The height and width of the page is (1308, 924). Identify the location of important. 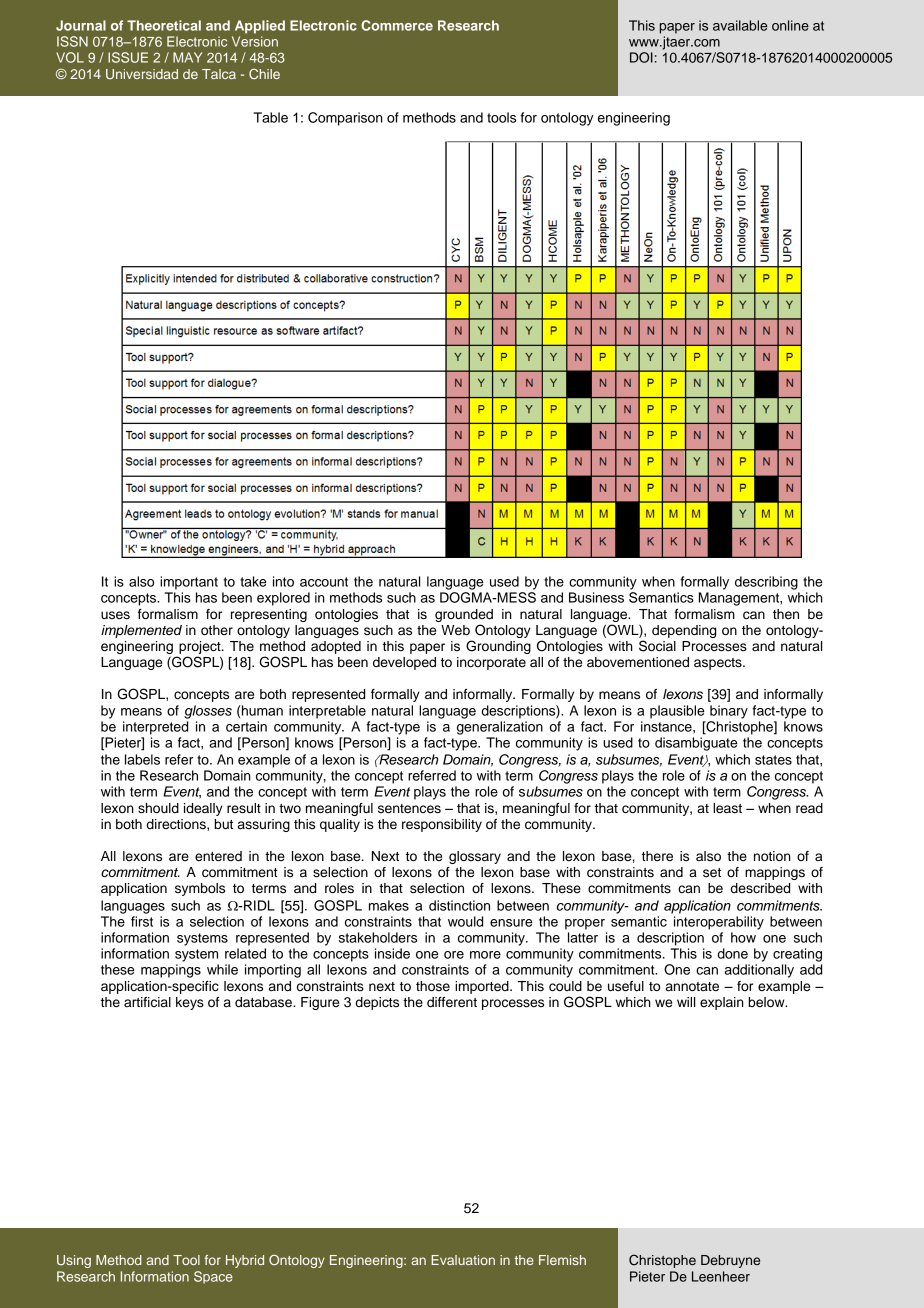
(189, 583).
